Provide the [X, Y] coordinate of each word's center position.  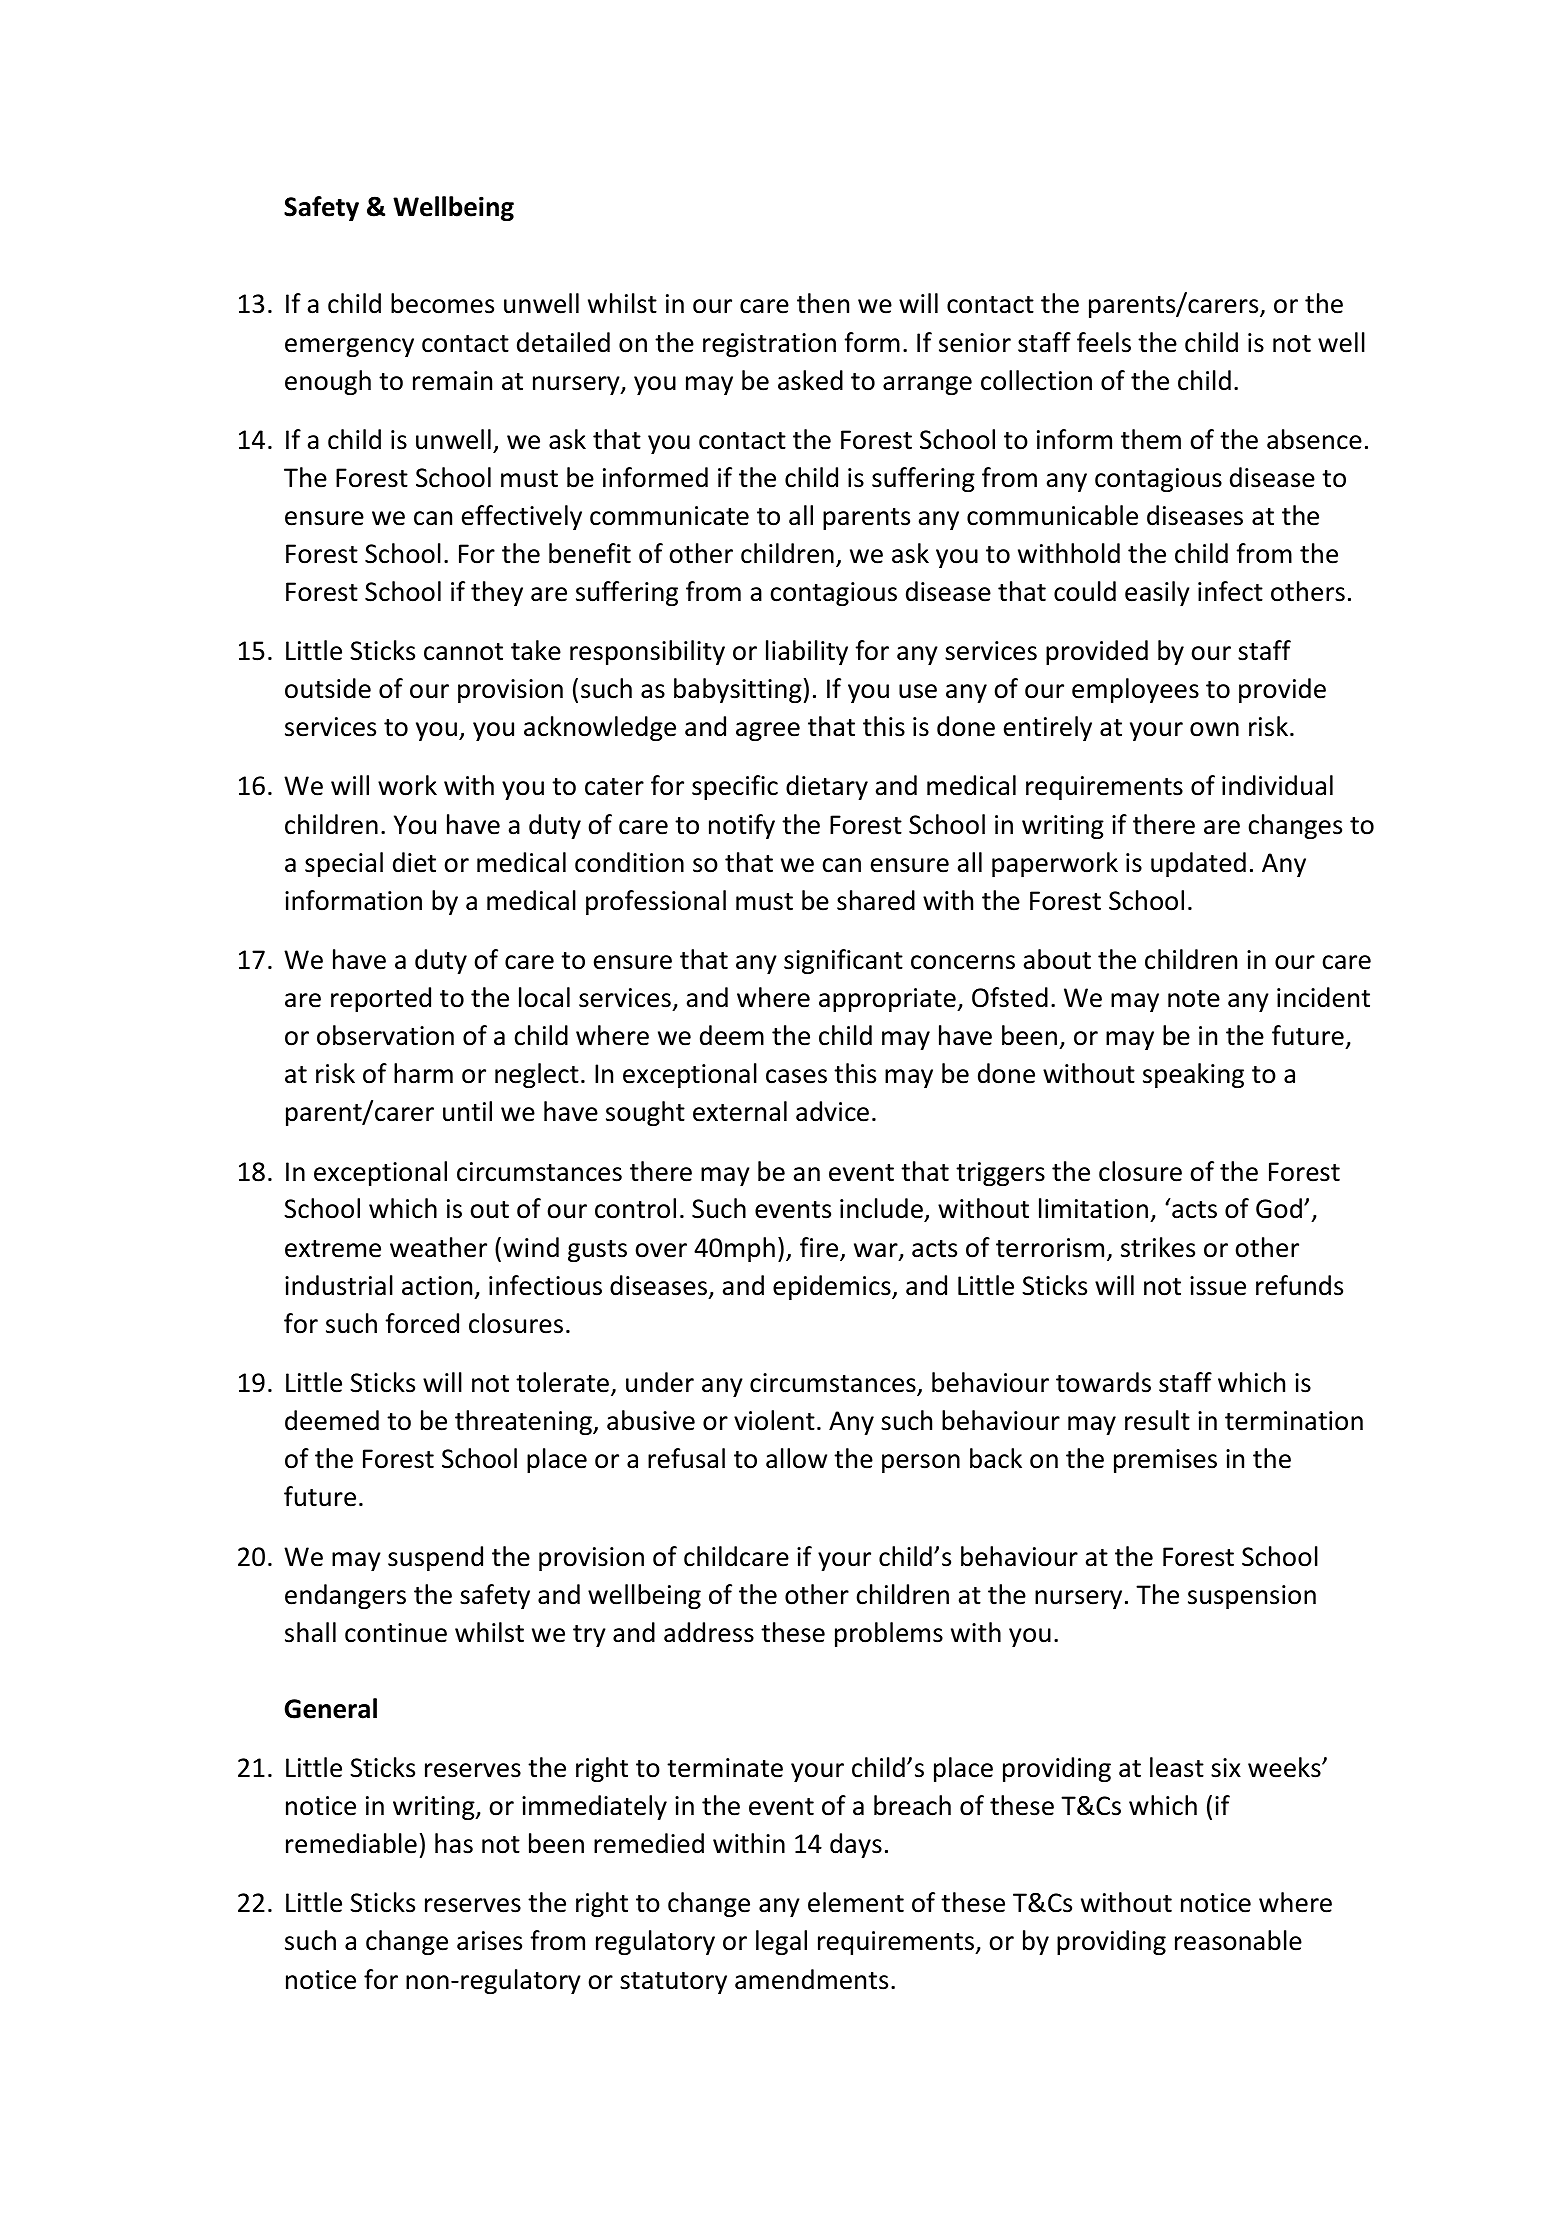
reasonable [1238, 1940]
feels [1104, 342]
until [467, 1111]
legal [781, 1942]
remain [452, 381]
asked [810, 380]
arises [489, 1941]
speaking [1193, 1075]
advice [832, 1111]
